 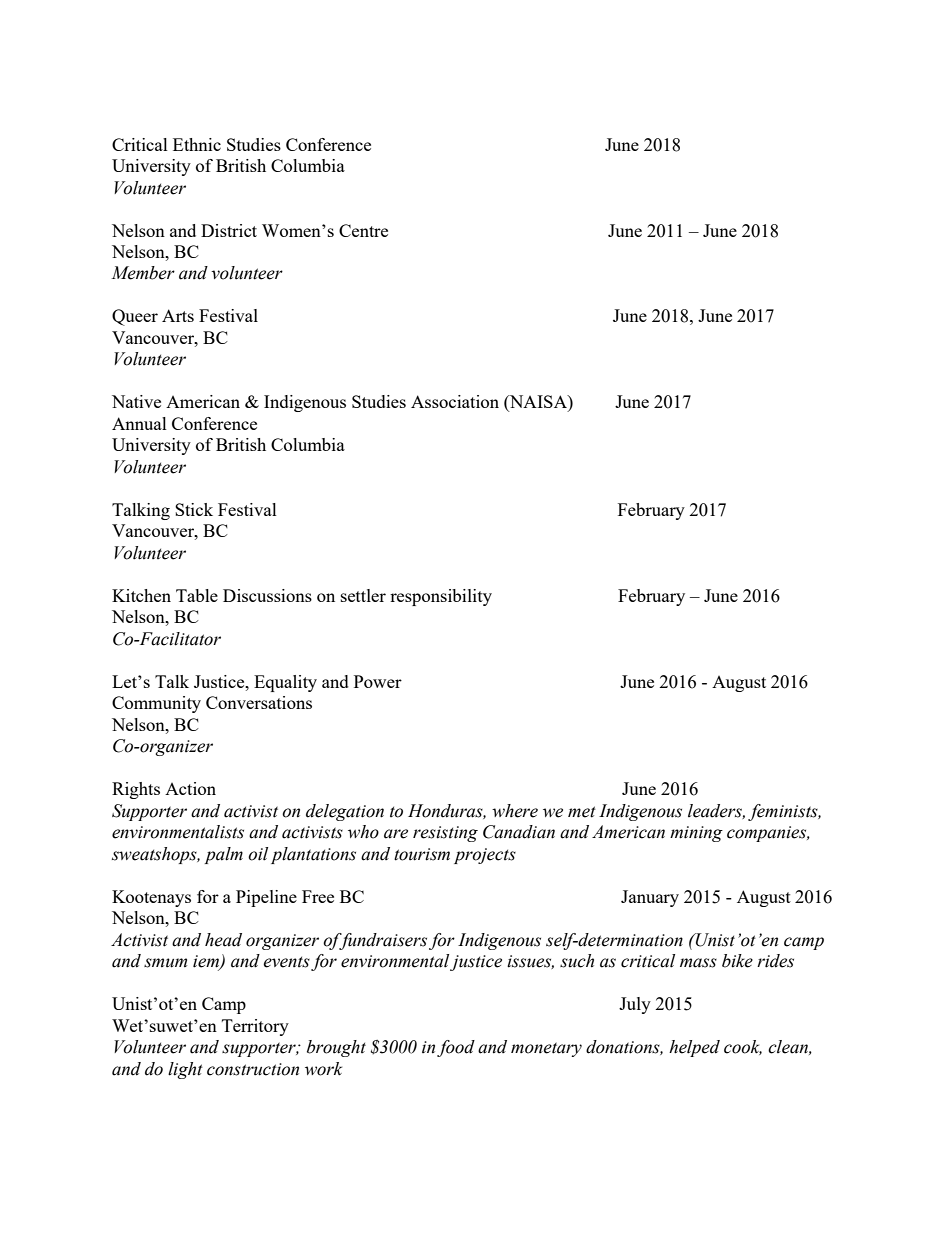 I want to click on settler, so click(x=363, y=595).
